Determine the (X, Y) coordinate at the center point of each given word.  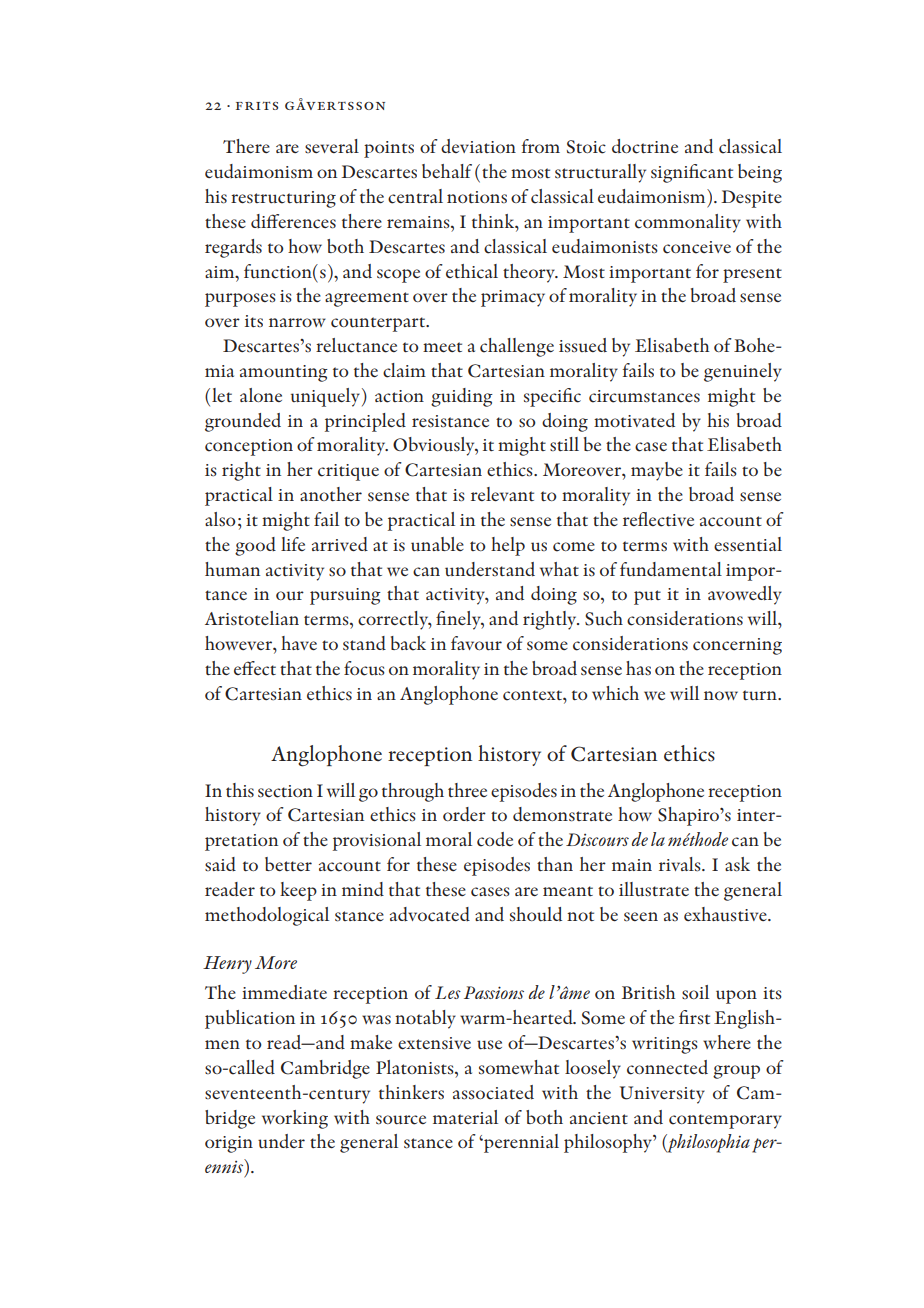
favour (476, 643)
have (299, 643)
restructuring (283, 199)
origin (229, 1144)
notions (477, 197)
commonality (688, 223)
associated (493, 1092)
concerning (737, 646)
